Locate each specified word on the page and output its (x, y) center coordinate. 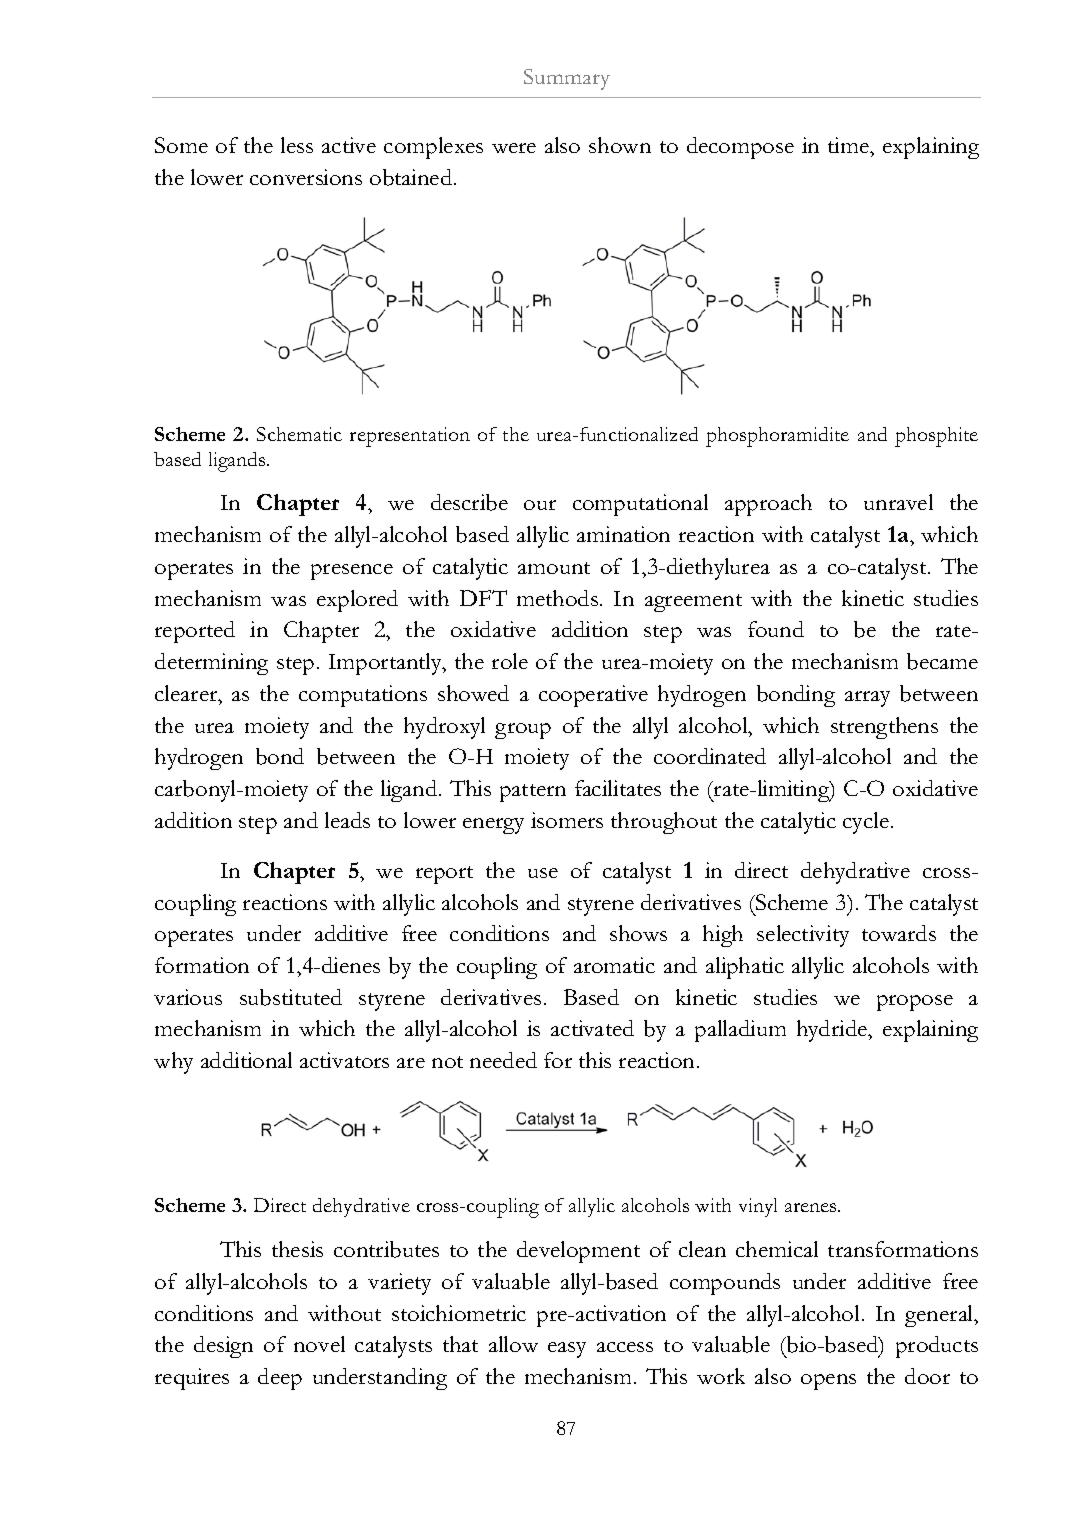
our (540, 505)
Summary (567, 79)
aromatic (614, 965)
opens (828, 1382)
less (297, 145)
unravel (898, 502)
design (223, 1347)
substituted (291, 997)
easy (567, 1350)
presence (352, 572)
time (850, 147)
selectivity (803, 936)
